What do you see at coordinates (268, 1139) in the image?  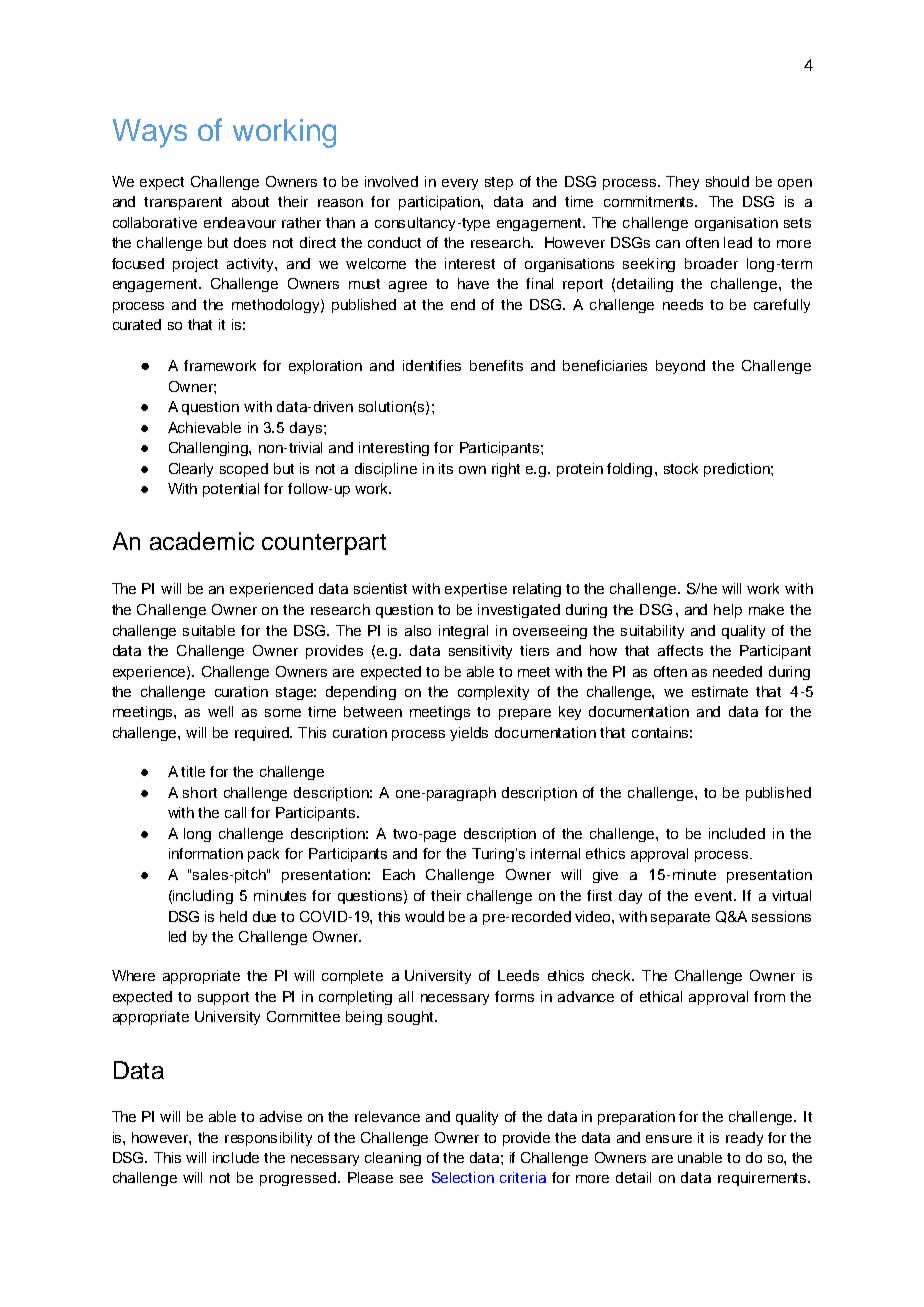 I see `responsibility` at bounding box center [268, 1139].
